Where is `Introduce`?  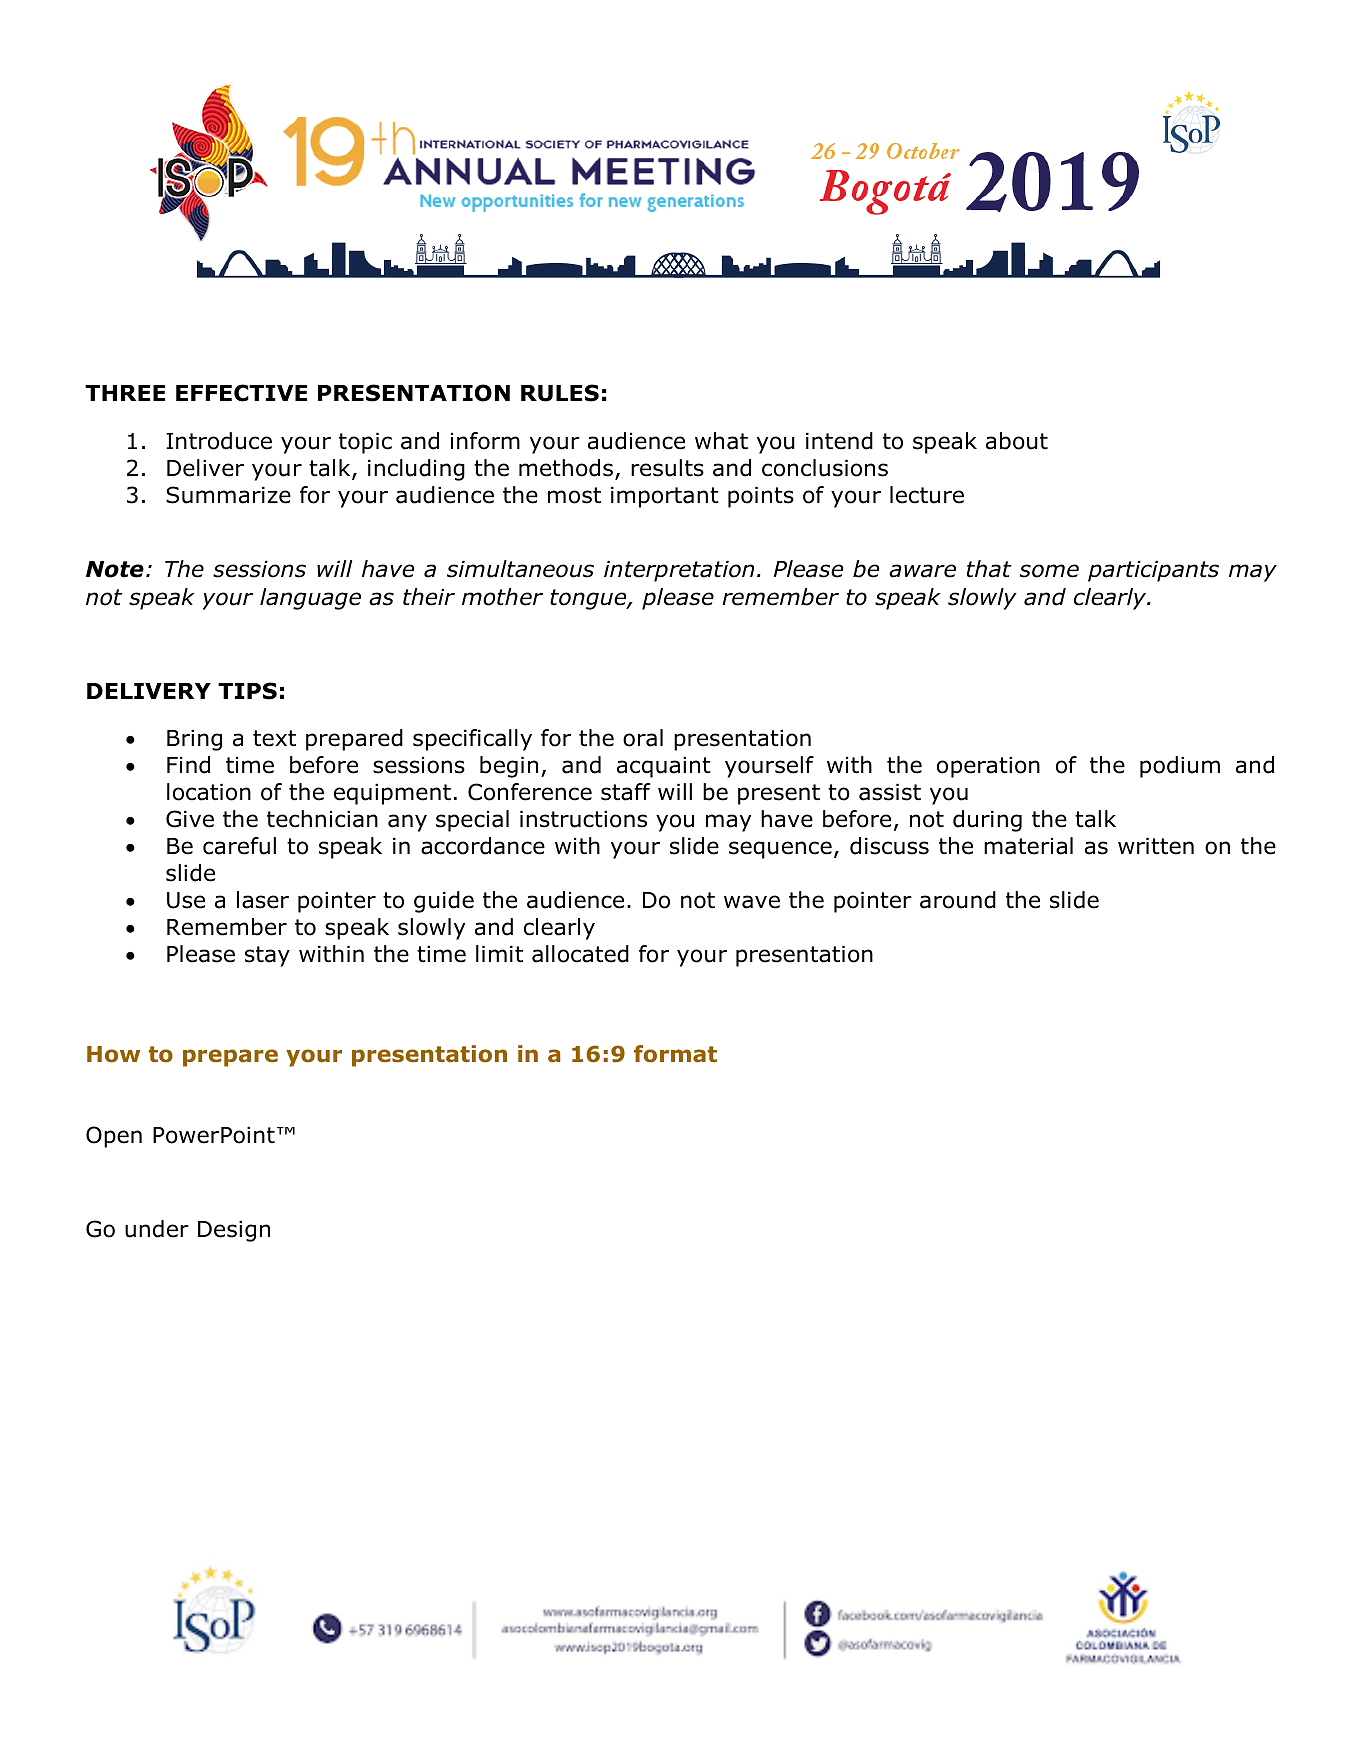
Introduce is located at coordinates (219, 441).
